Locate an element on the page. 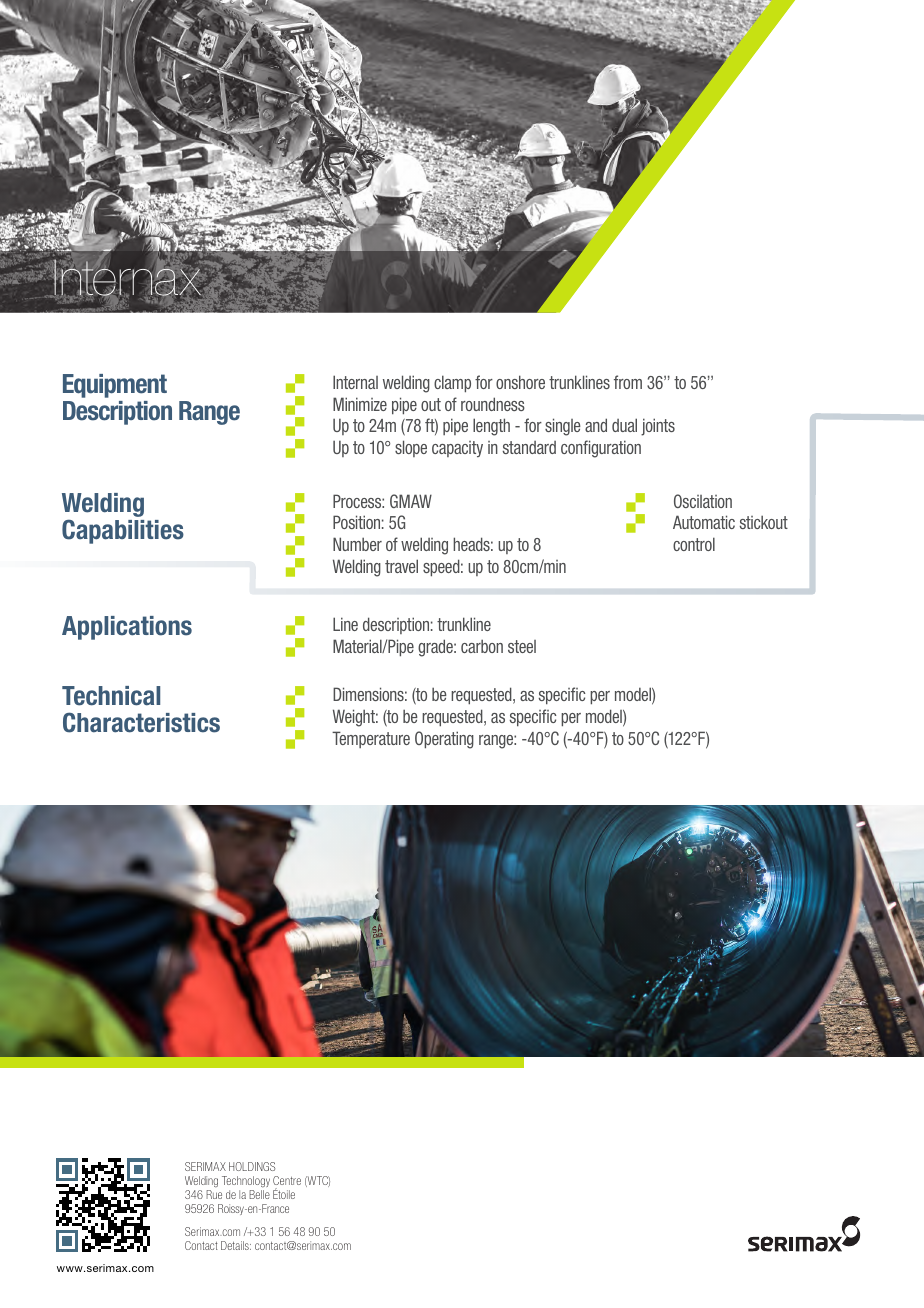 This document has width=924, height=1308. Centre is located at coordinates (287, 1180).
